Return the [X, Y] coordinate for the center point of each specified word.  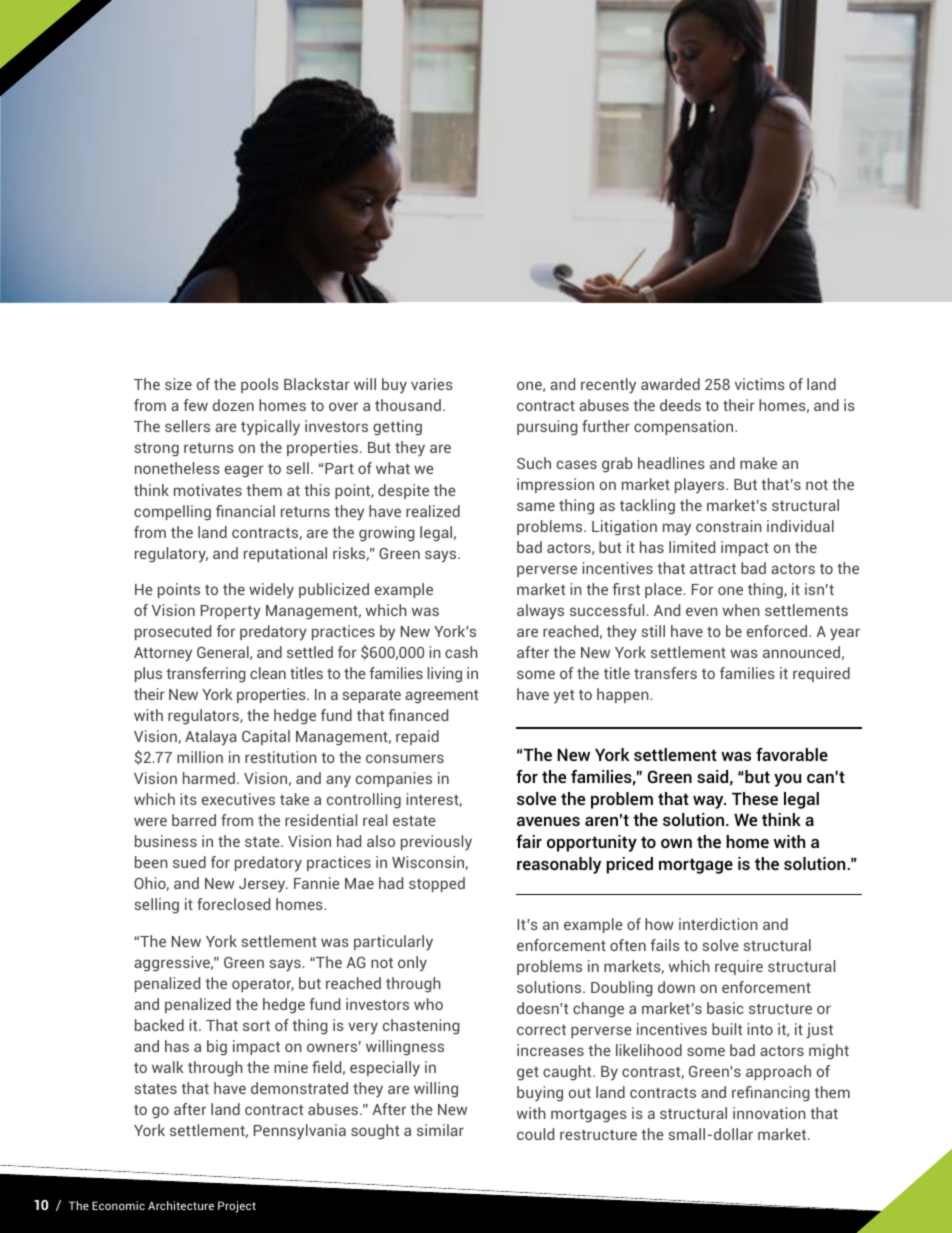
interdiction [718, 924]
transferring [206, 675]
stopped [437, 884]
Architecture [181, 1205]
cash [461, 652]
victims [760, 384]
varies [432, 384]
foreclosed [233, 904]
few [195, 405]
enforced [778, 631]
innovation [769, 1113]
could [535, 1134]
